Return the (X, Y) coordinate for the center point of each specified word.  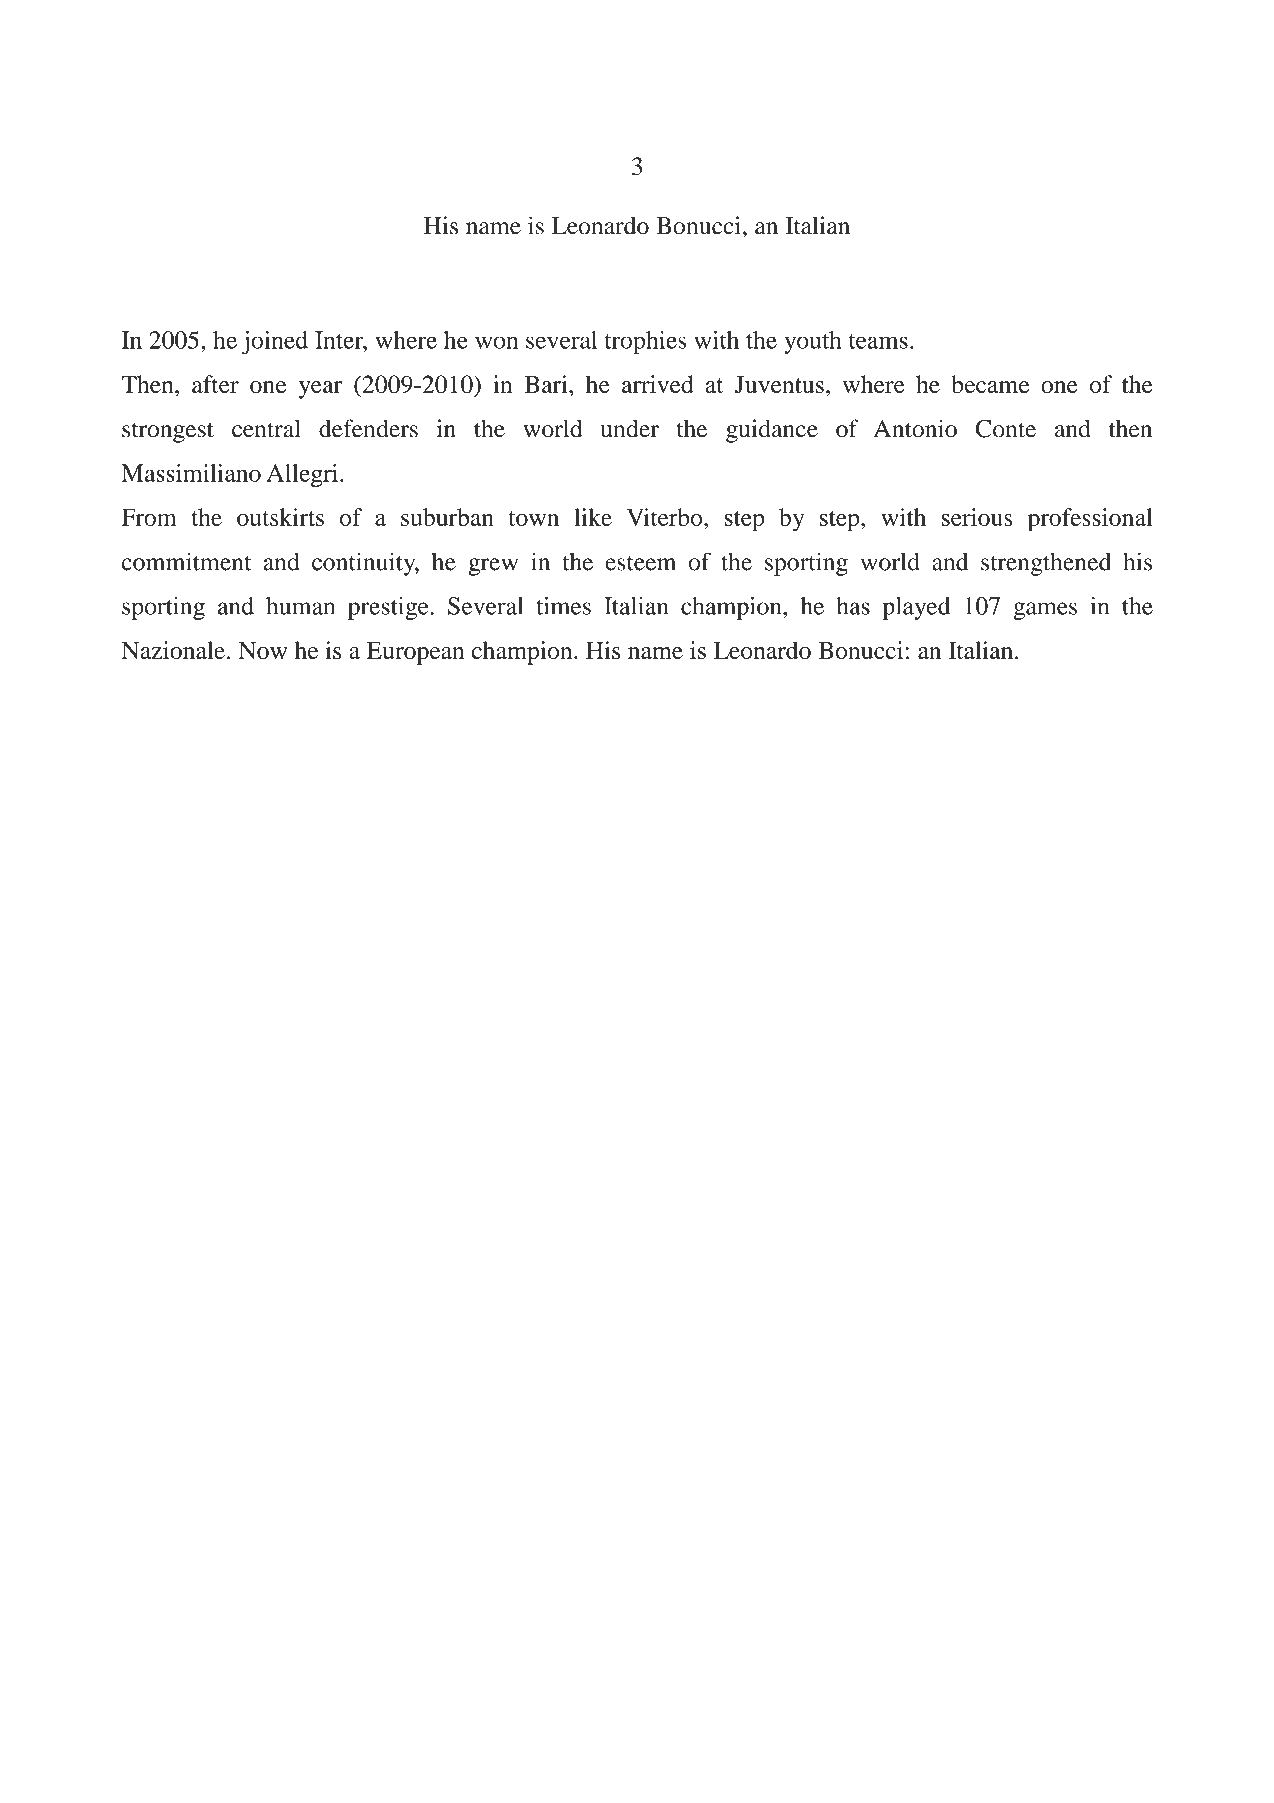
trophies (646, 342)
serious (977, 517)
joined (275, 342)
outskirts (280, 517)
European (415, 653)
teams (878, 341)
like (593, 517)
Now (262, 650)
